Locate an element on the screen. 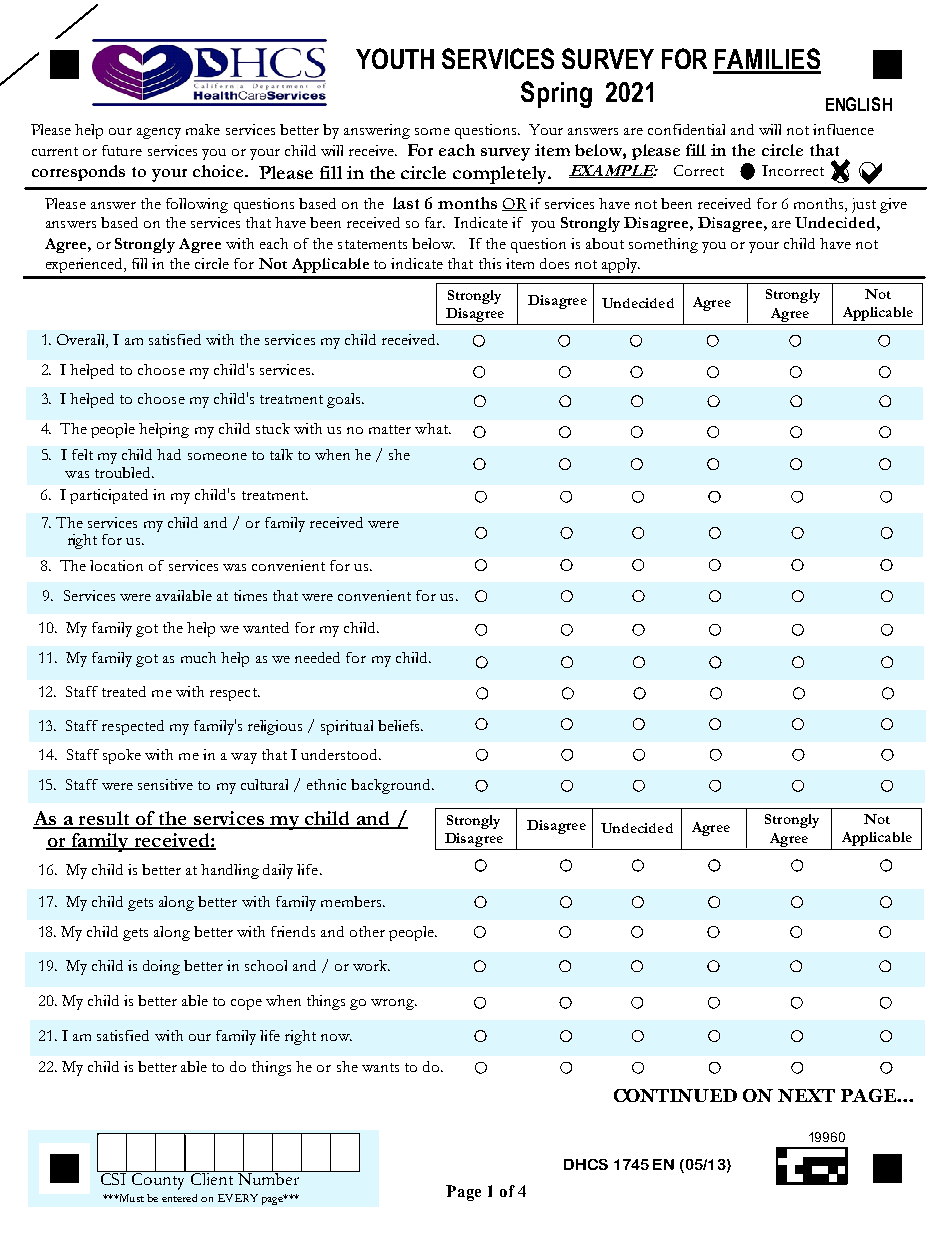 The height and width of the screenshot is (1233, 952). agency is located at coordinates (159, 133).
